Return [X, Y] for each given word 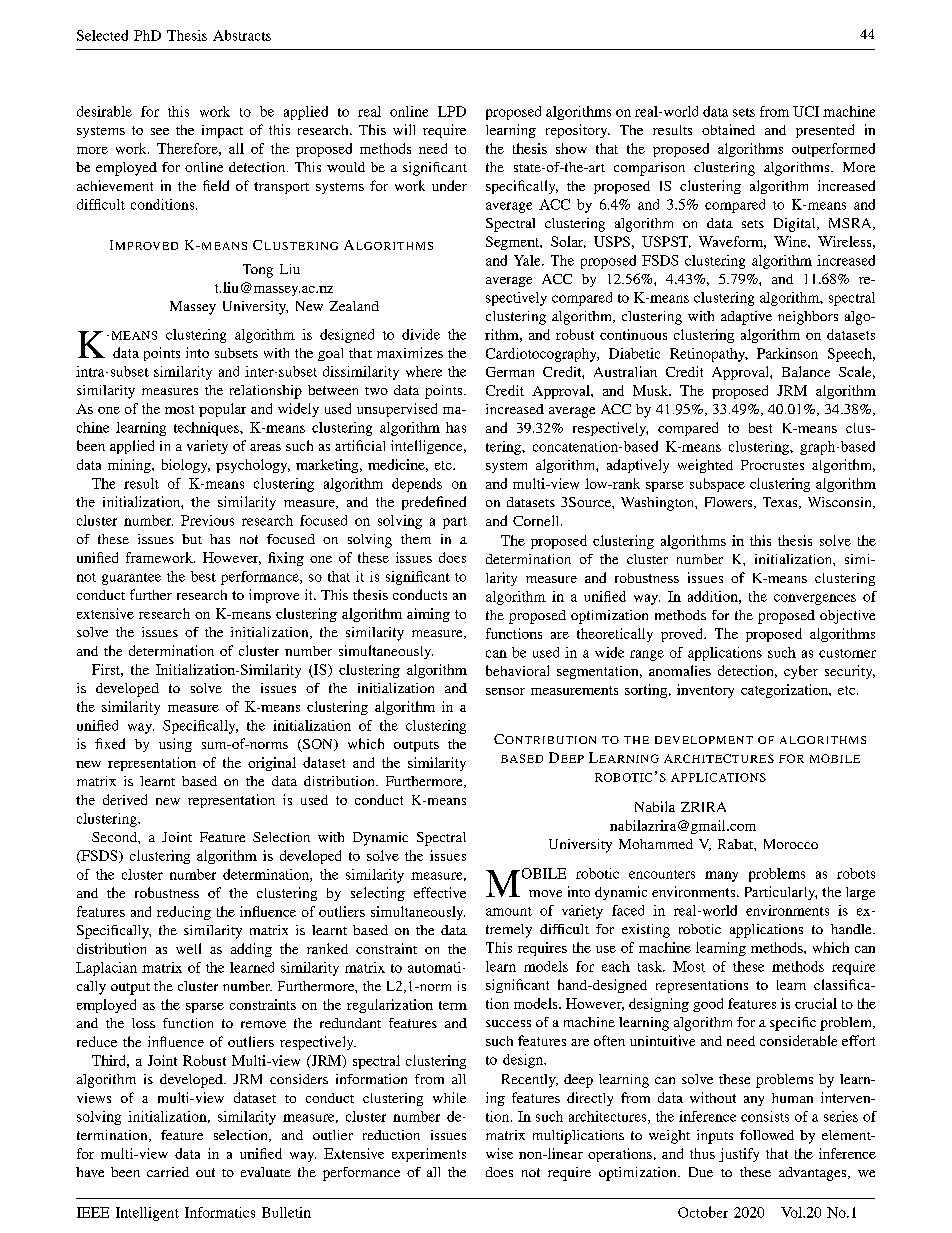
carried [168, 1172]
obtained [728, 129]
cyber [801, 672]
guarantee [131, 579]
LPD [452, 111]
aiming [428, 615]
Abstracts [242, 35]
